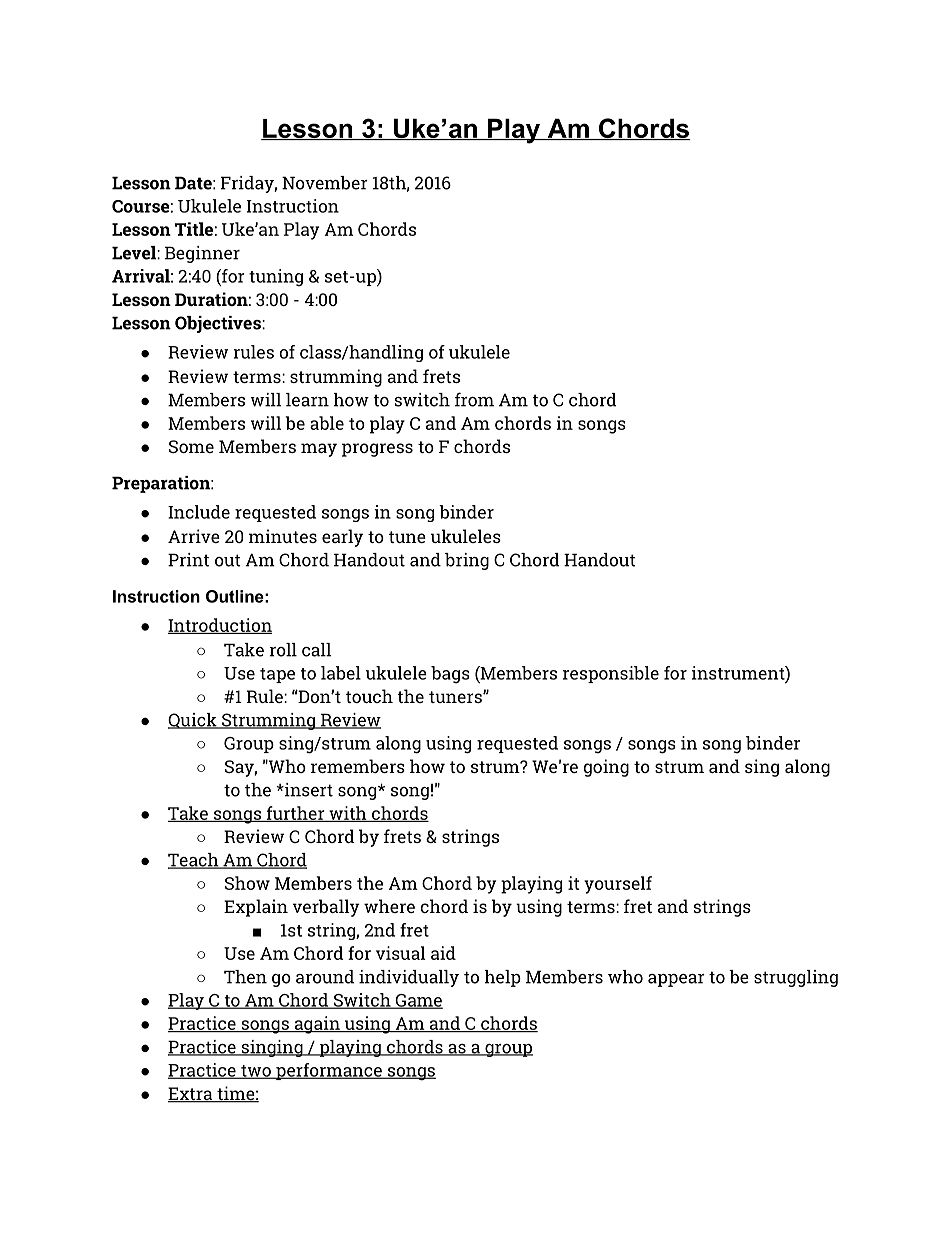 The image size is (952, 1233). What do you see at coordinates (474, 399) in the document?
I see `from` at bounding box center [474, 399].
